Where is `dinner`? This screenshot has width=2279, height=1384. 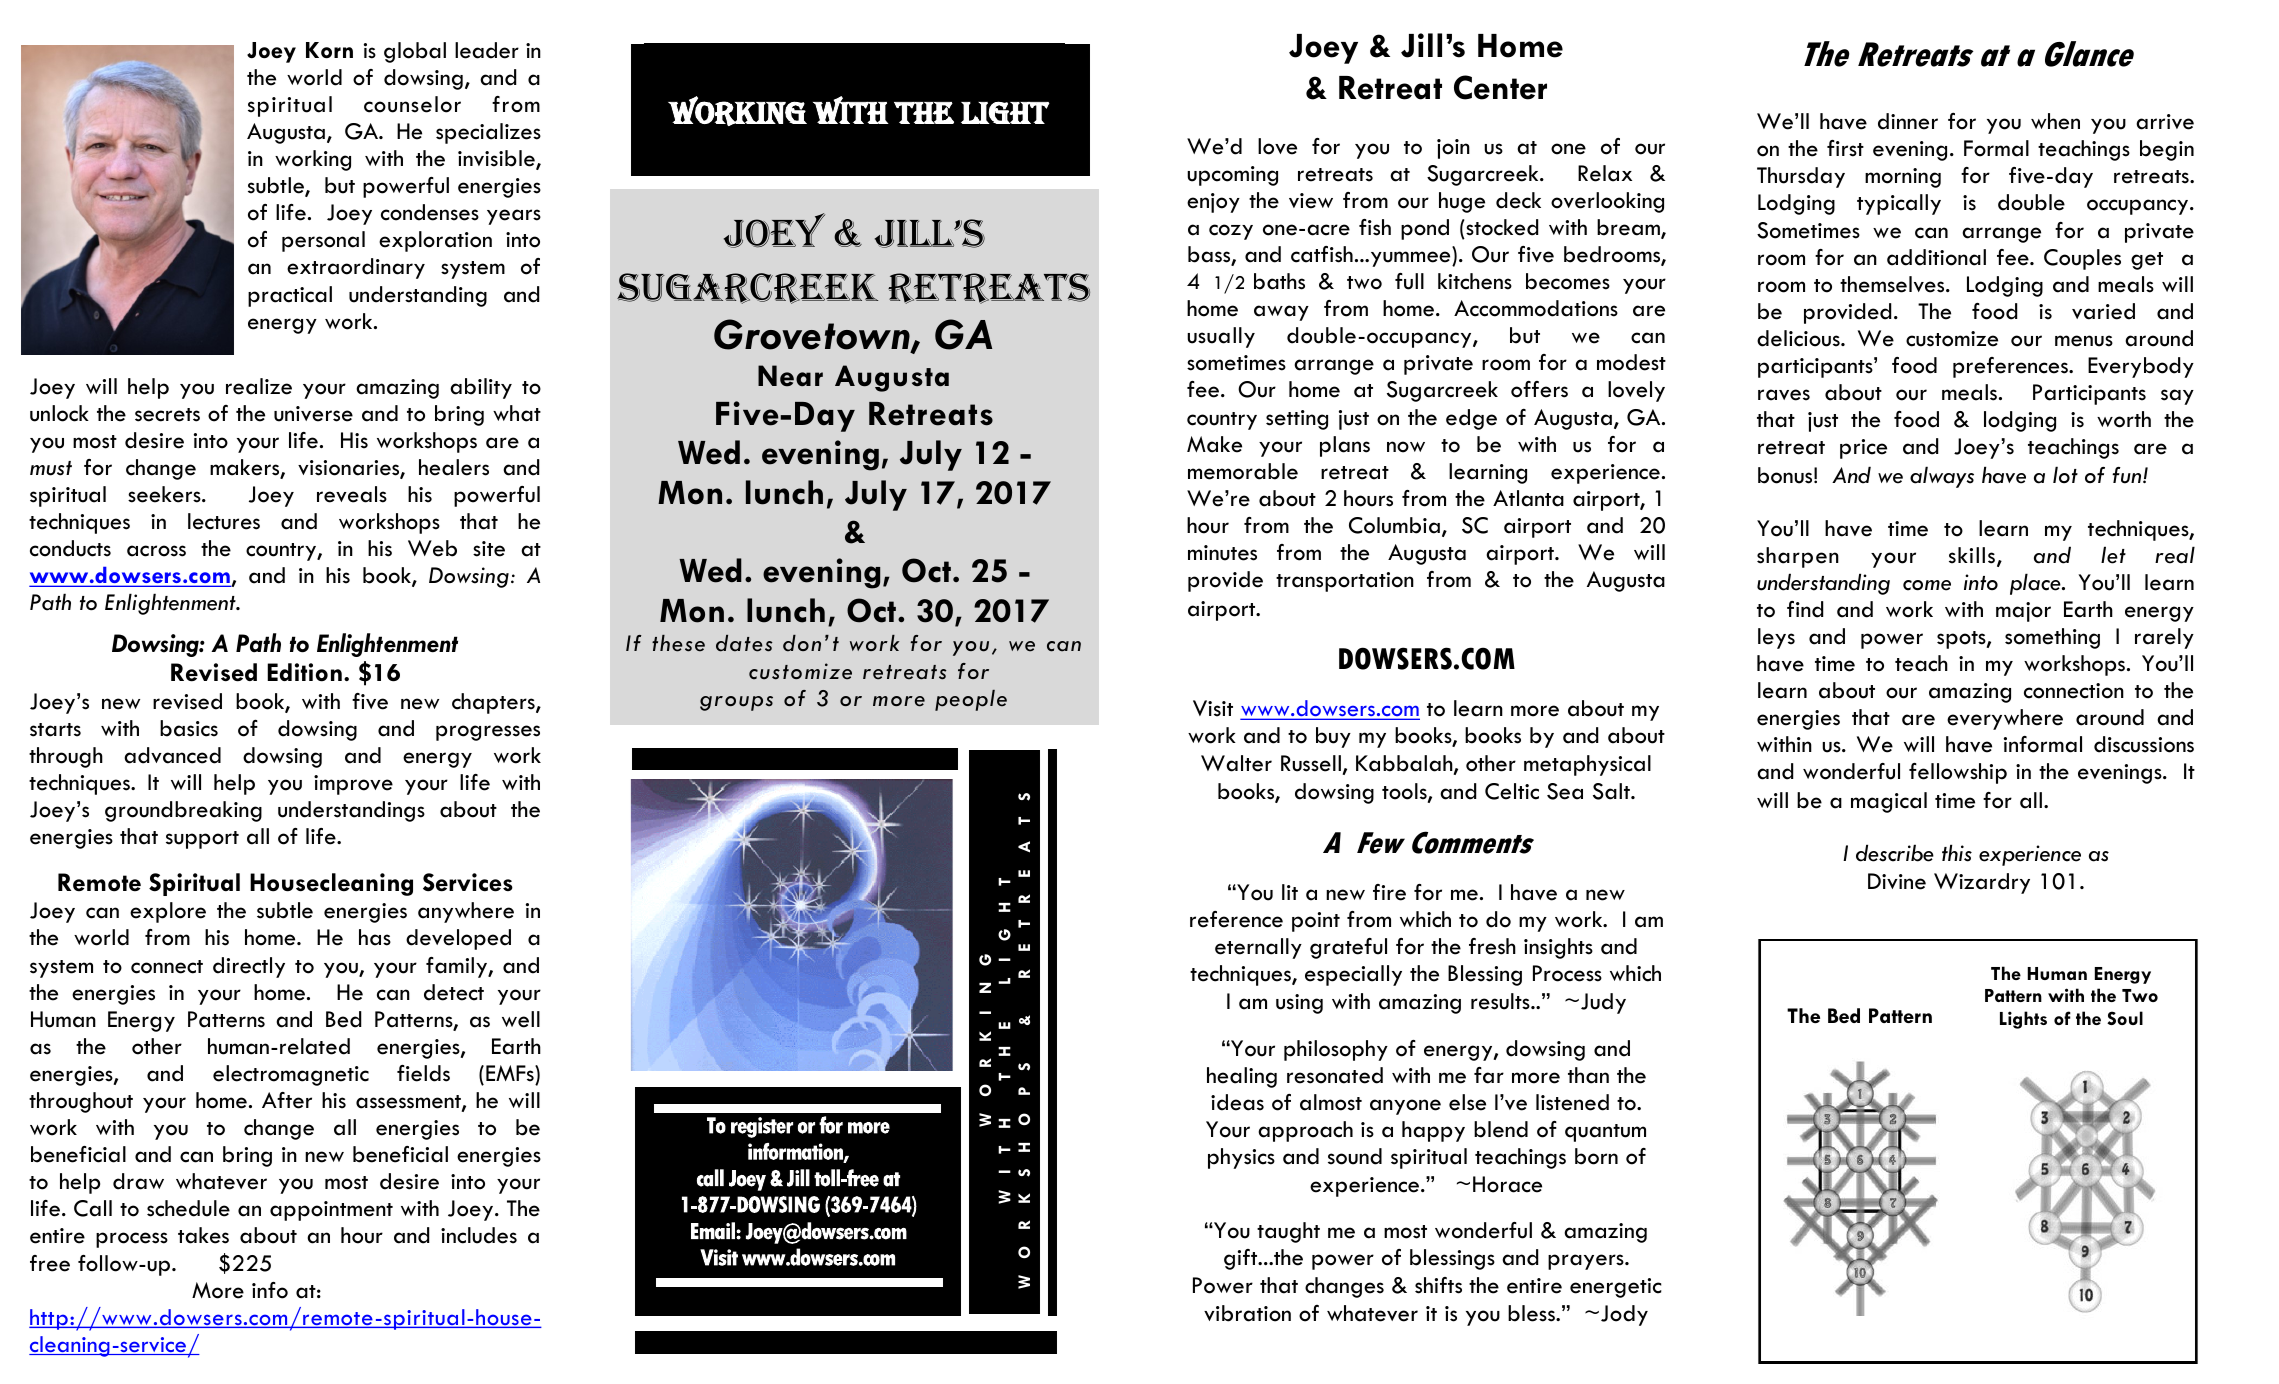
dinner is located at coordinates (1908, 121).
